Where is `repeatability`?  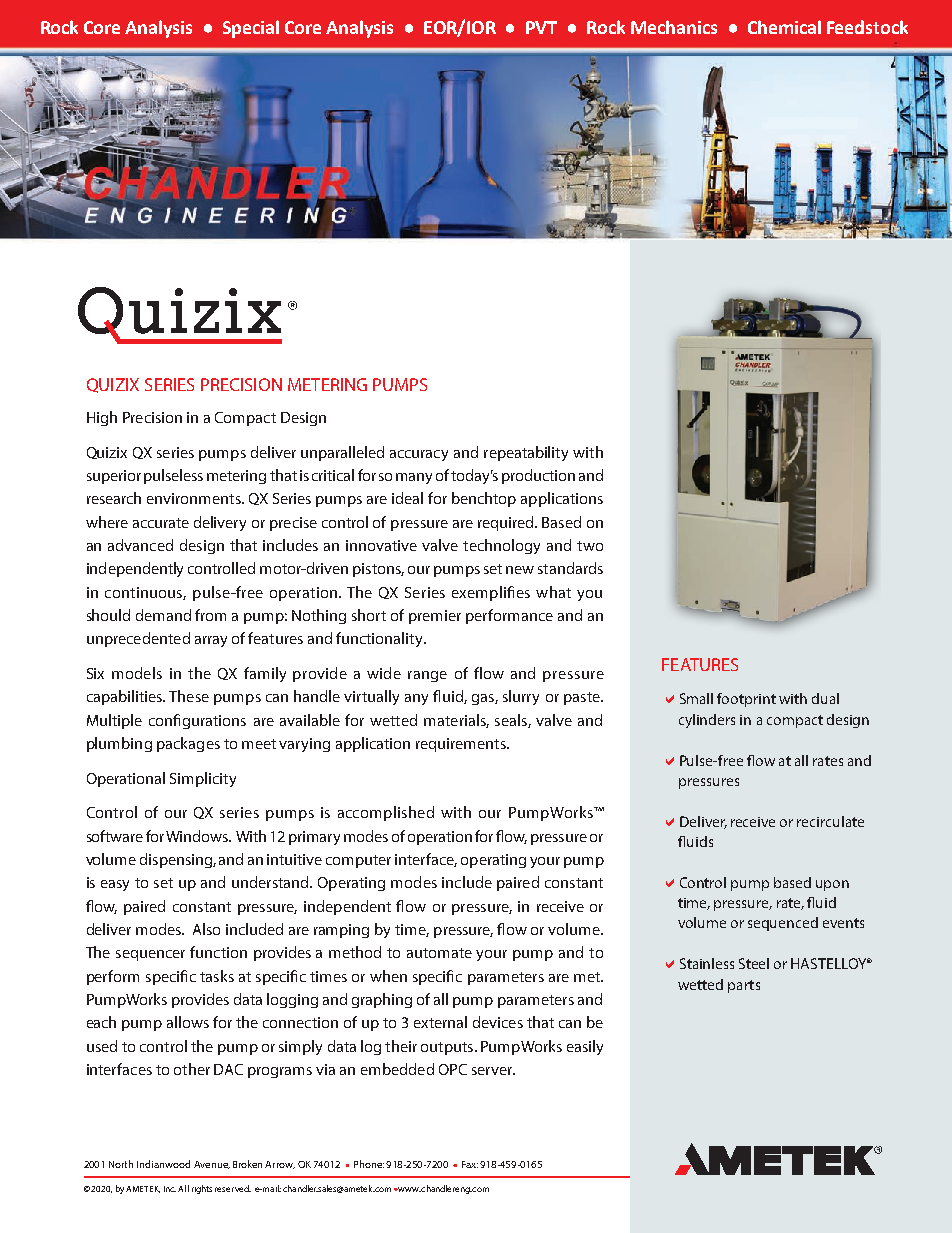 repeatability is located at coordinates (526, 453).
